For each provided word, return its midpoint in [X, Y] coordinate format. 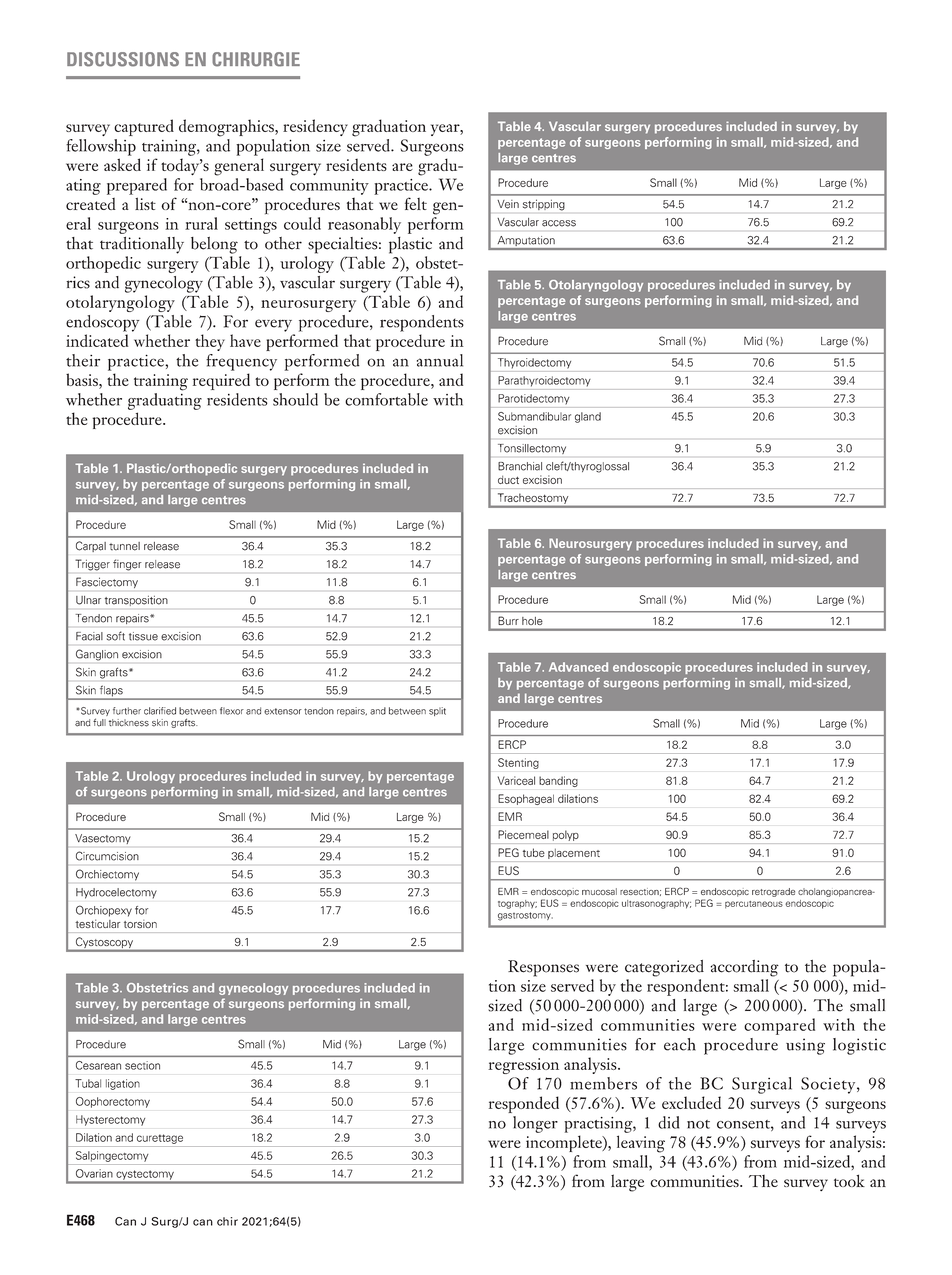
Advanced [578, 667]
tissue [143, 636]
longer [535, 1124]
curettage [160, 1139]
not [698, 1124]
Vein [508, 204]
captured [144, 127]
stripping [544, 205]
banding [558, 781]
